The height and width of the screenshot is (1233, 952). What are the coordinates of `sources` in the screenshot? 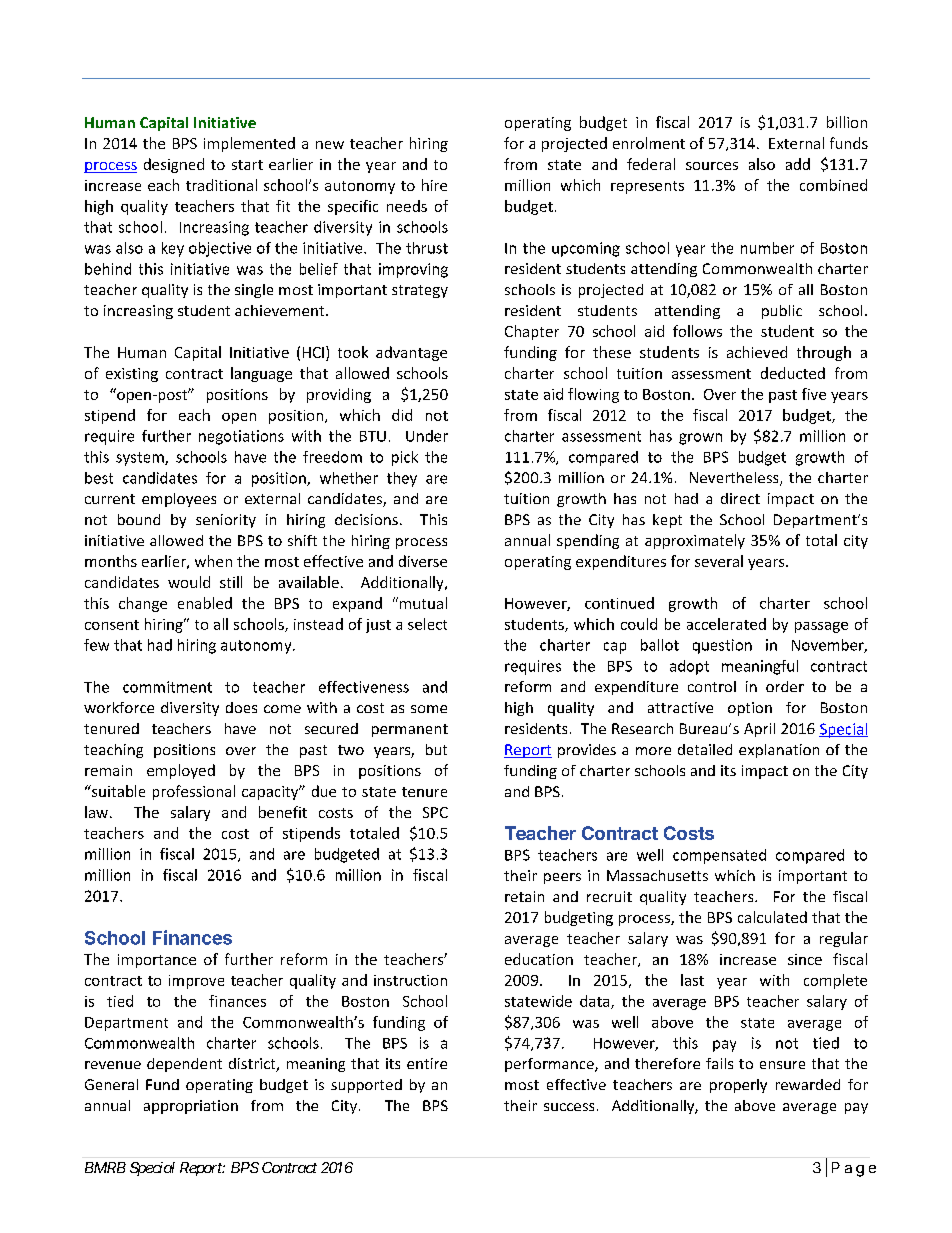 It's located at (712, 166).
